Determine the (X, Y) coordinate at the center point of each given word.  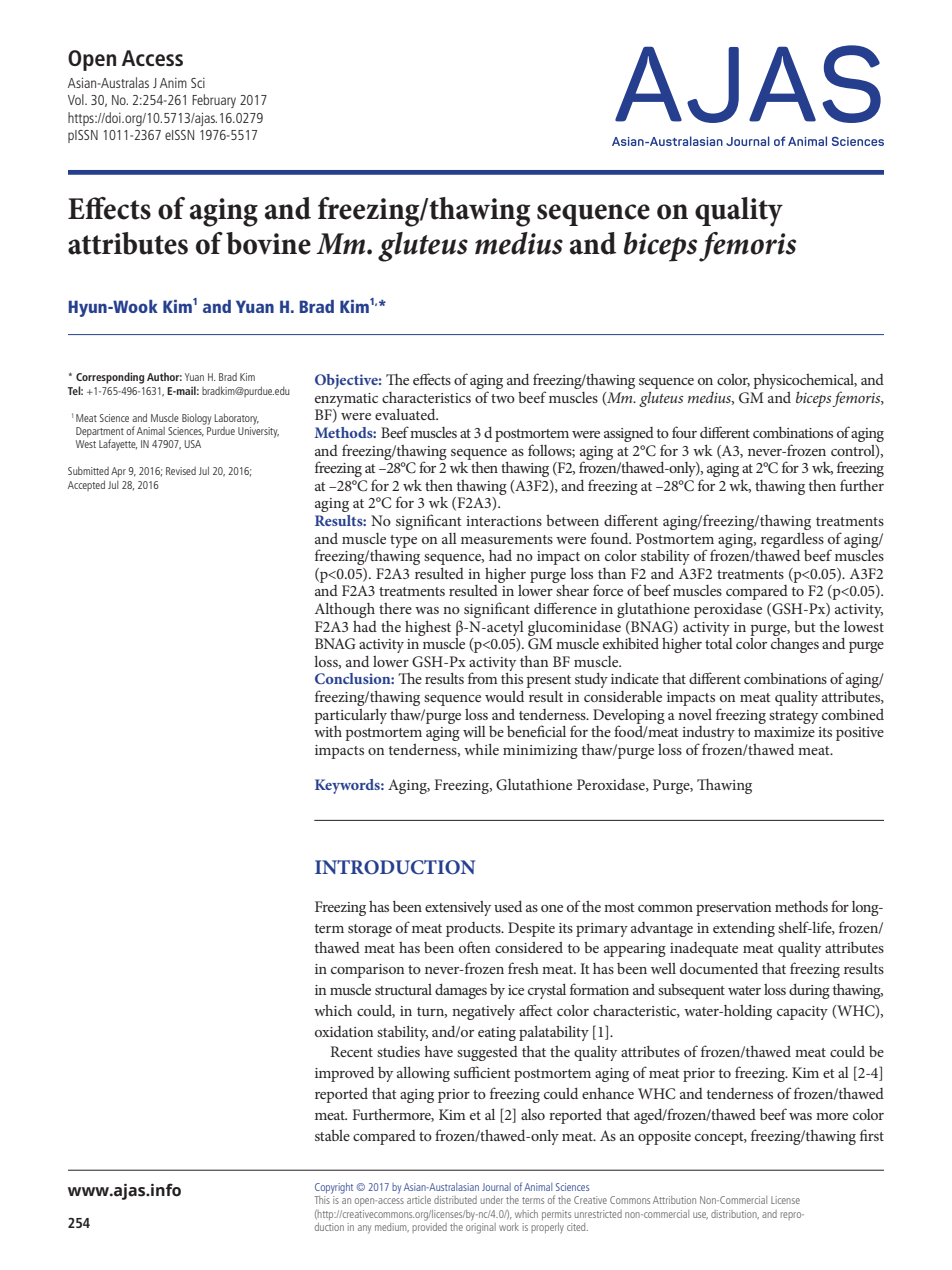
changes (795, 644)
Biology (197, 419)
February (214, 101)
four (684, 432)
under (492, 1200)
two (503, 398)
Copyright (334, 1188)
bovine (268, 243)
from (483, 678)
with (328, 730)
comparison (367, 971)
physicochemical (805, 382)
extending (744, 929)
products (474, 929)
